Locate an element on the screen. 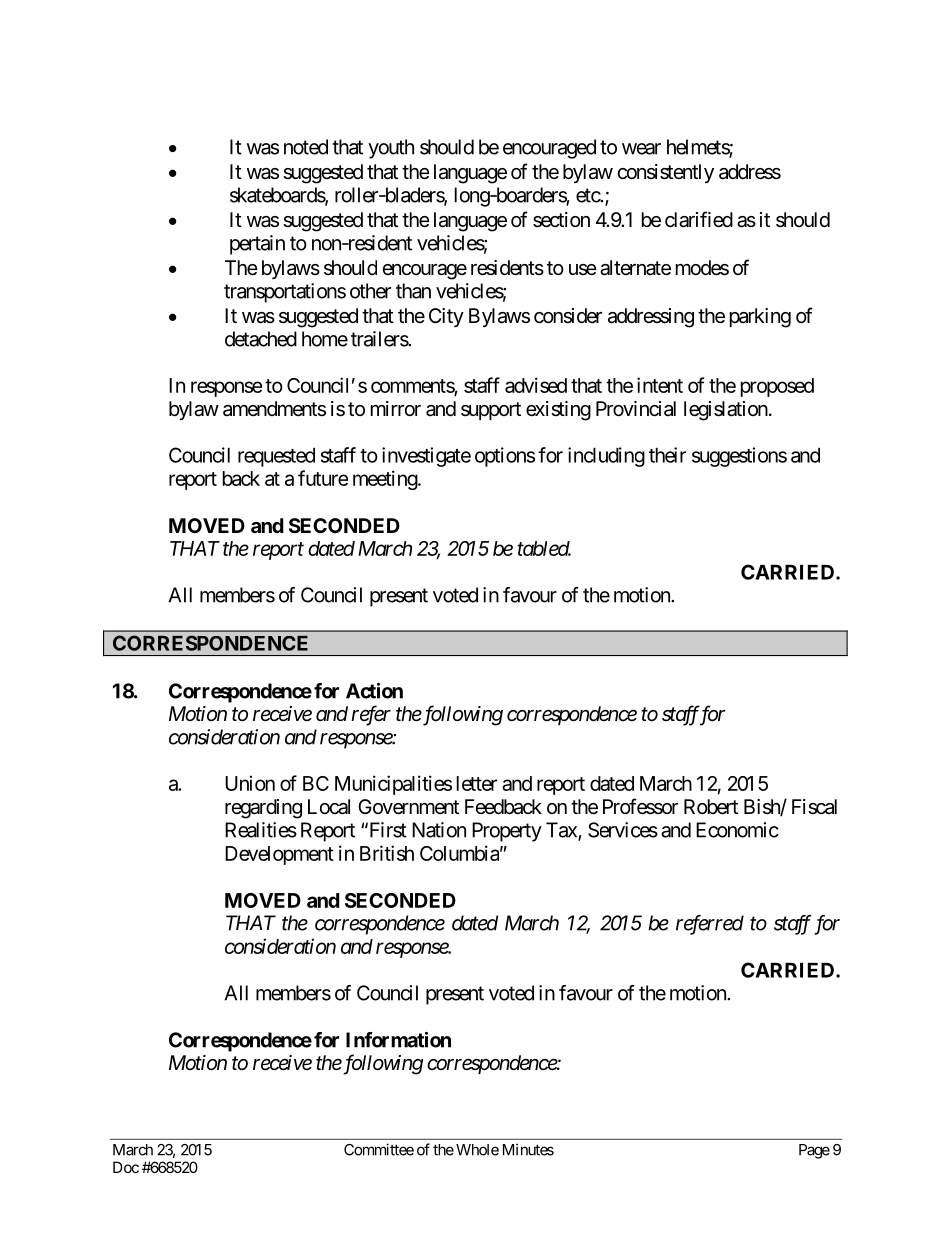  letter is located at coordinates (477, 783).
